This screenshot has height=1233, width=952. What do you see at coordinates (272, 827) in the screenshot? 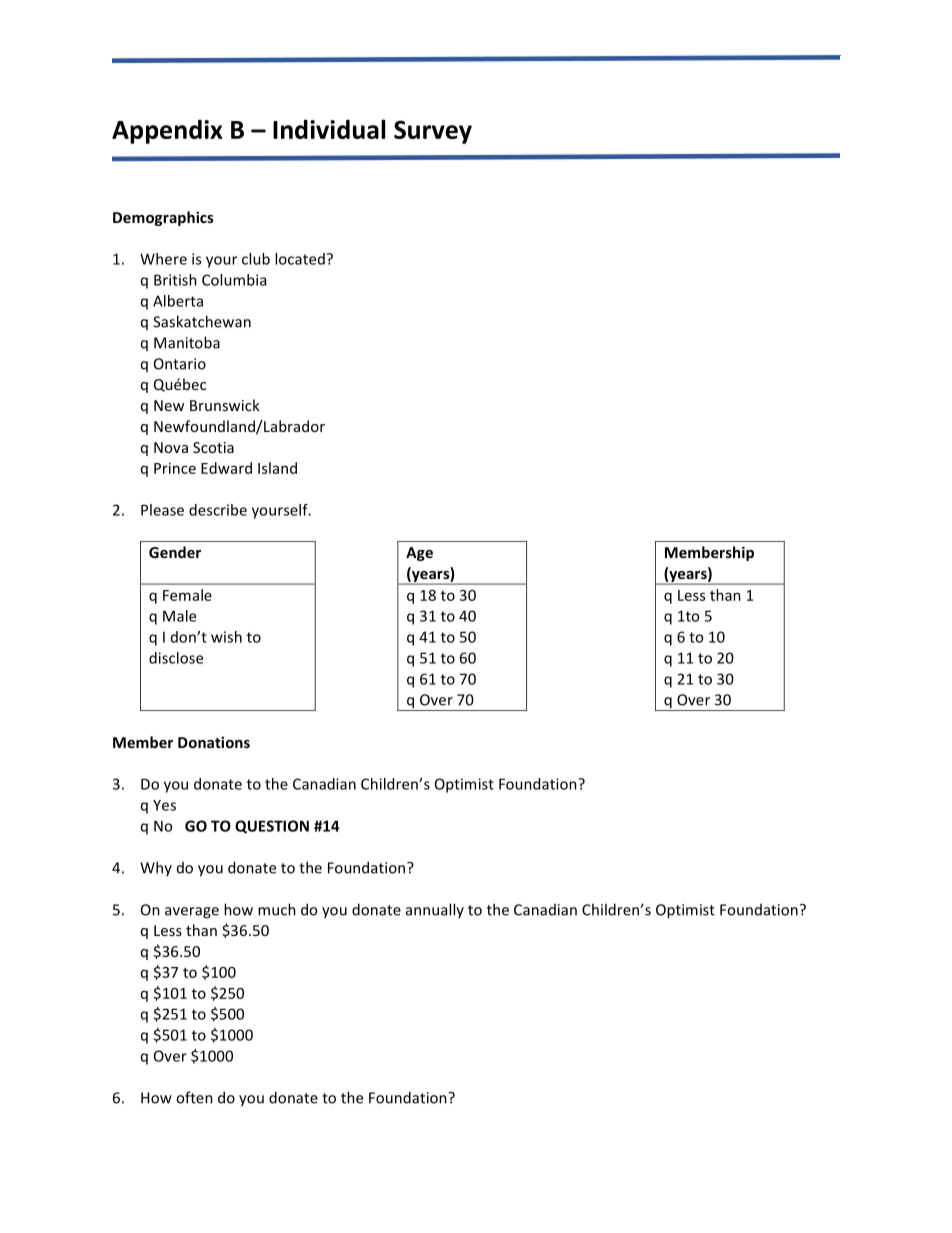
I see `QUESTION` at bounding box center [272, 827].
